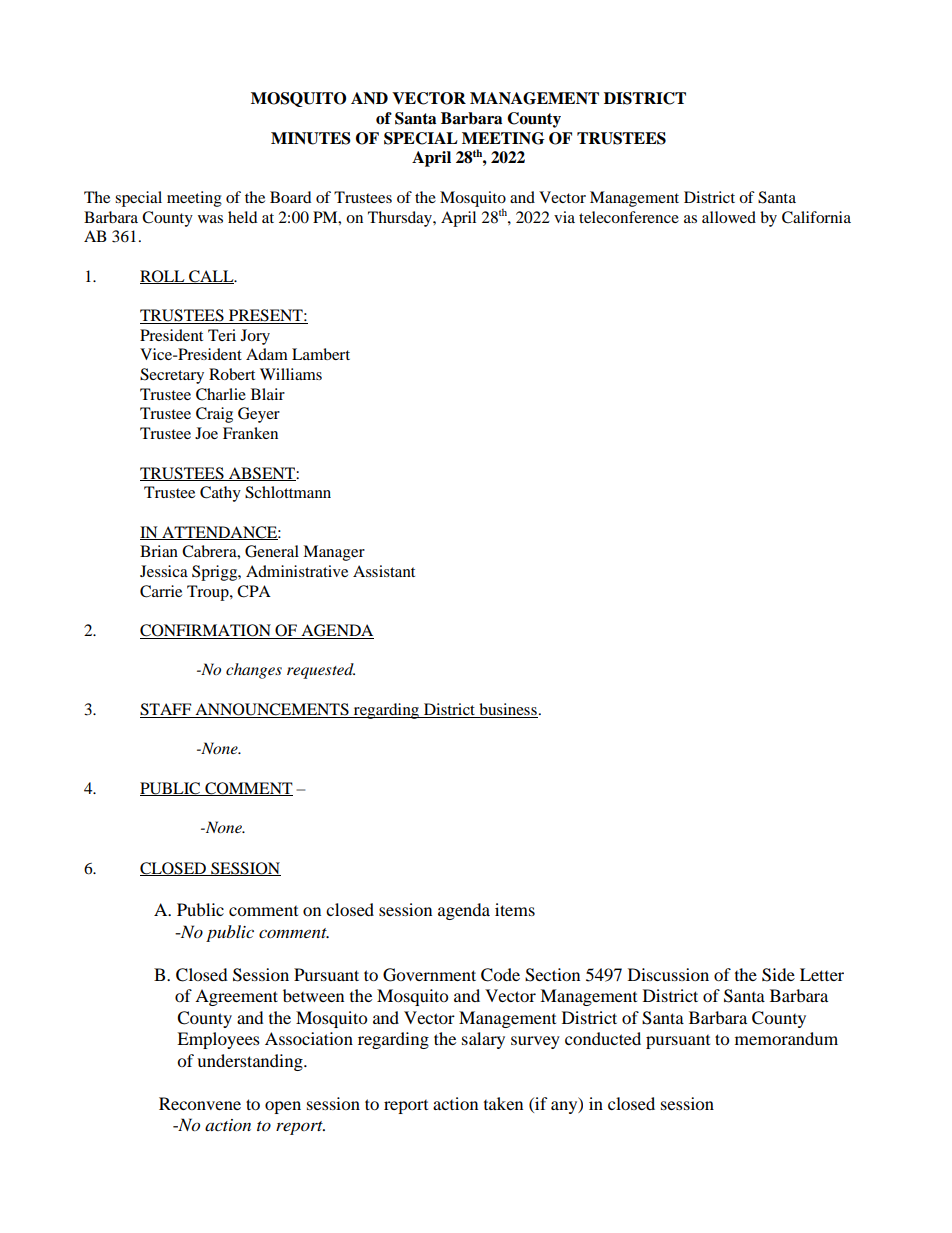  What do you see at coordinates (236, 997) in the page?
I see `Agreement` at bounding box center [236, 997].
